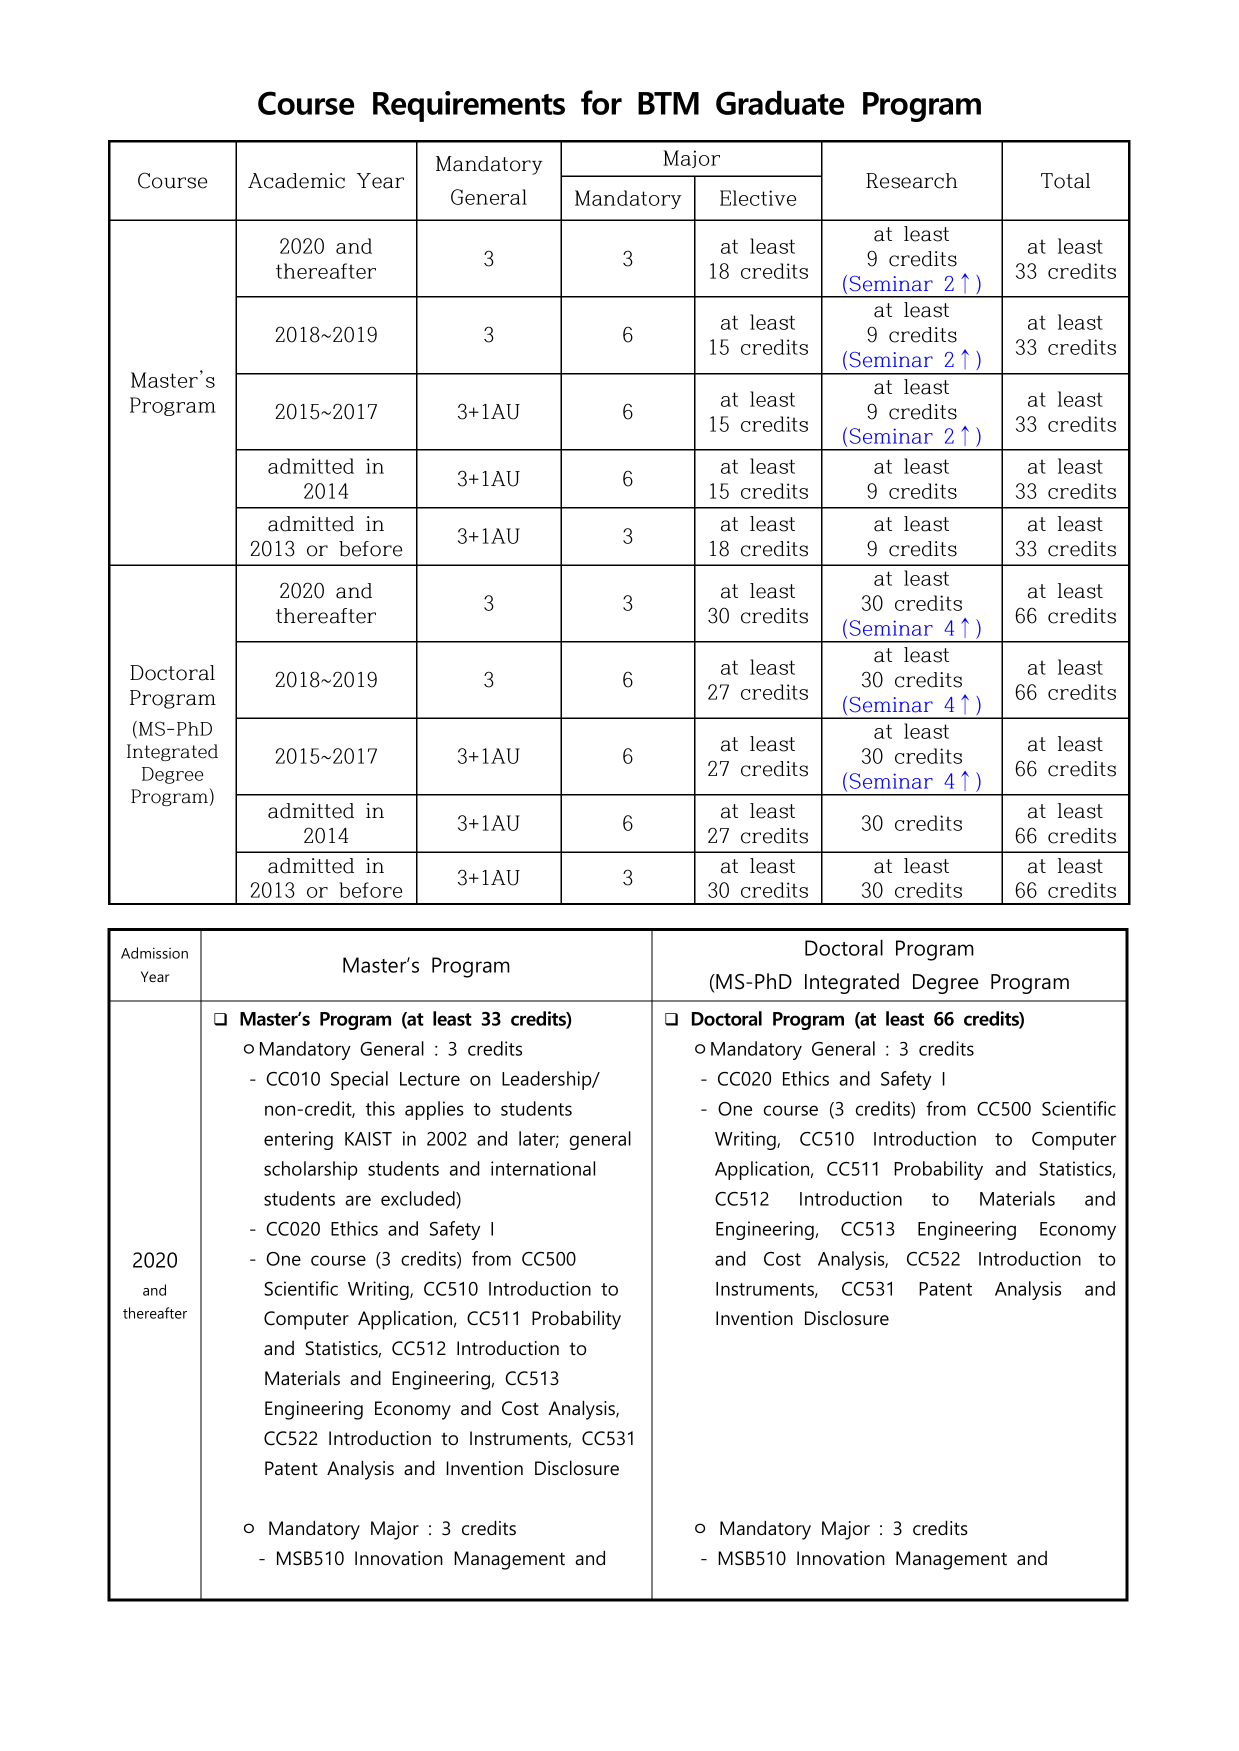 The width and height of the image is (1239, 1751). Describe the element at coordinates (912, 181) in the image. I see `Research` at that location.
